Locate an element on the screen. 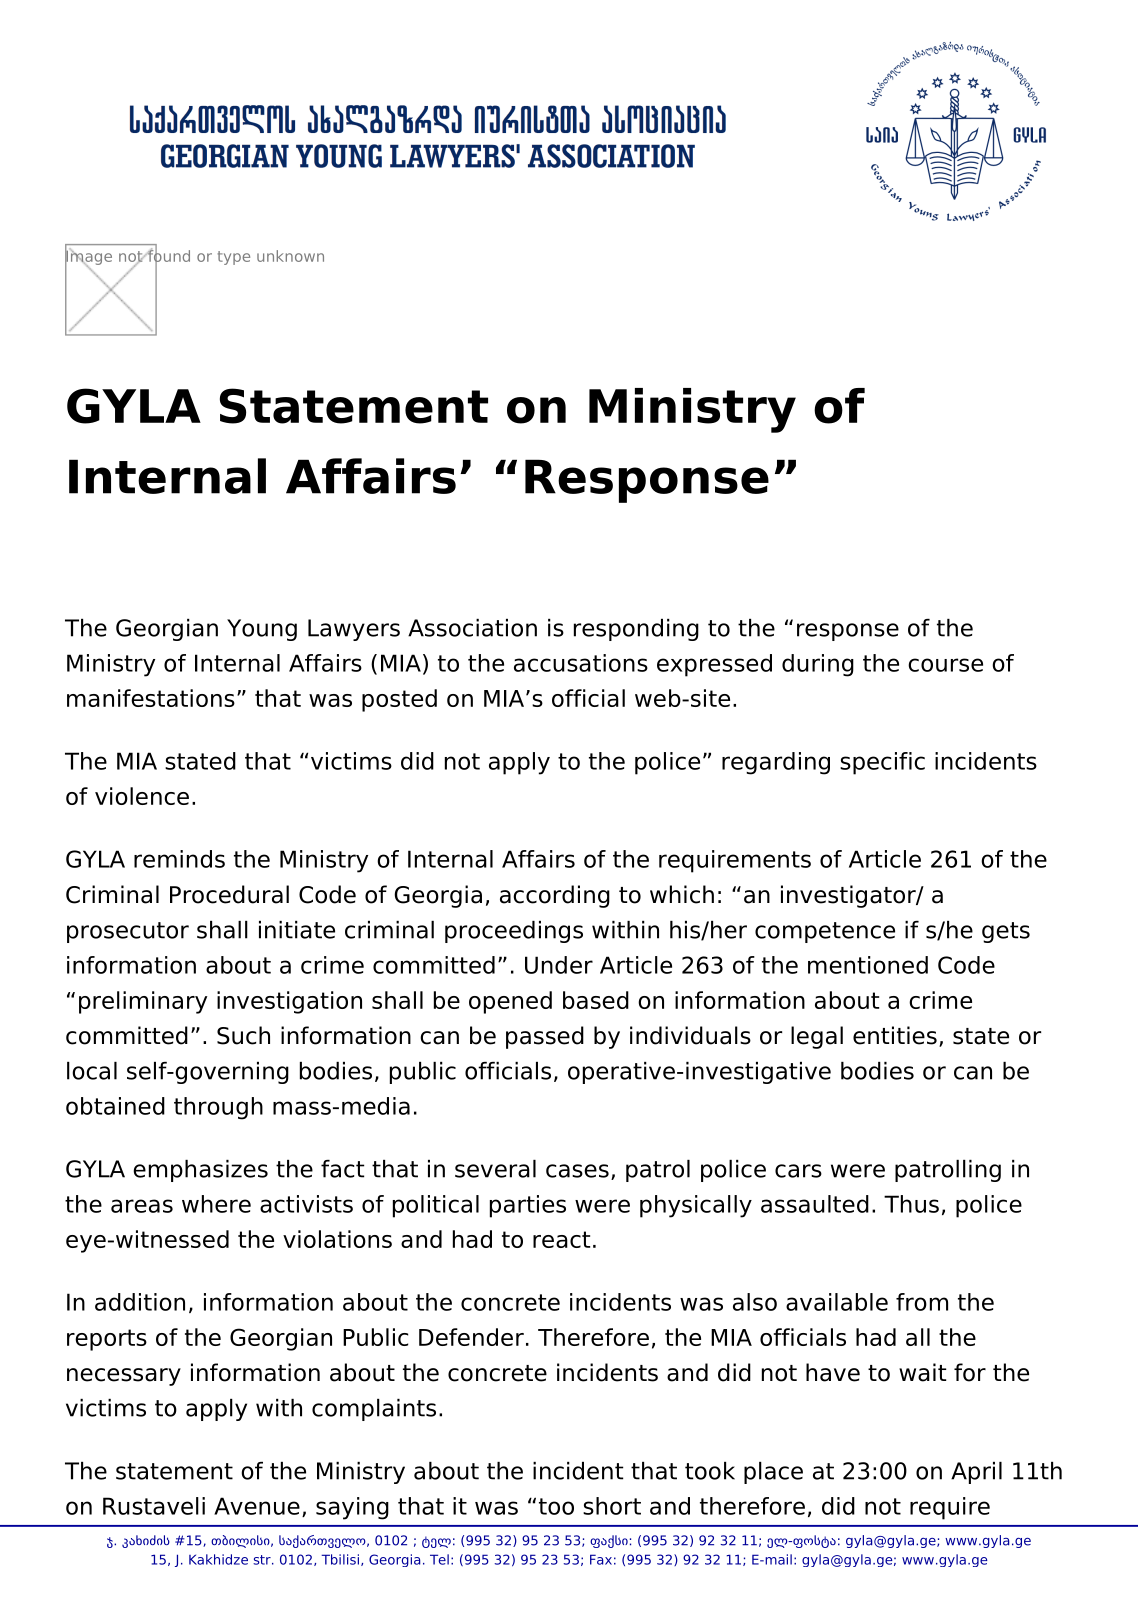  according is located at coordinates (555, 896).
